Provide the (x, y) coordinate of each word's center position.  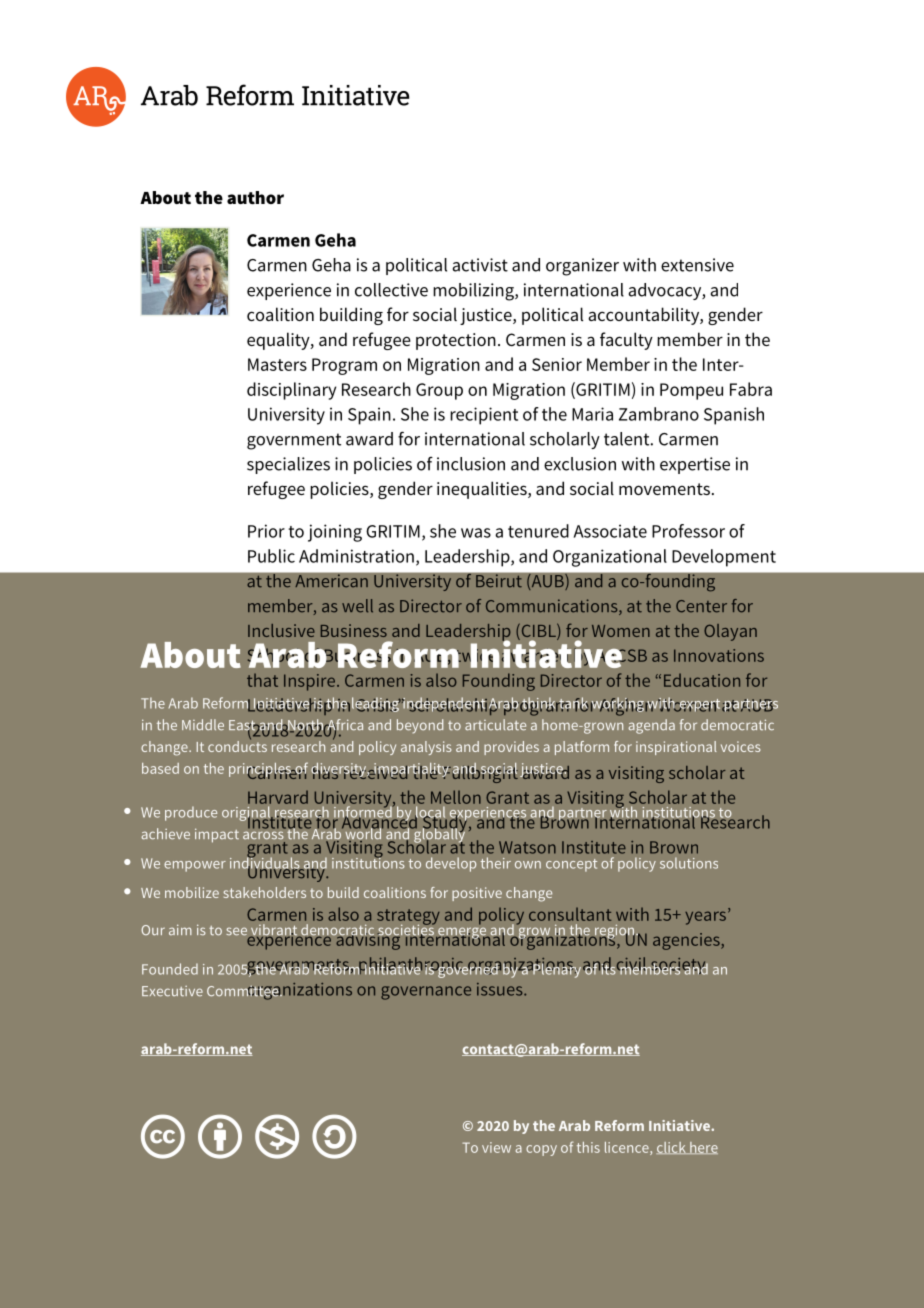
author (255, 197)
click (672, 1148)
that (262, 680)
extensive (697, 265)
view (496, 1147)
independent (444, 704)
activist (480, 265)
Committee (244, 992)
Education (702, 680)
